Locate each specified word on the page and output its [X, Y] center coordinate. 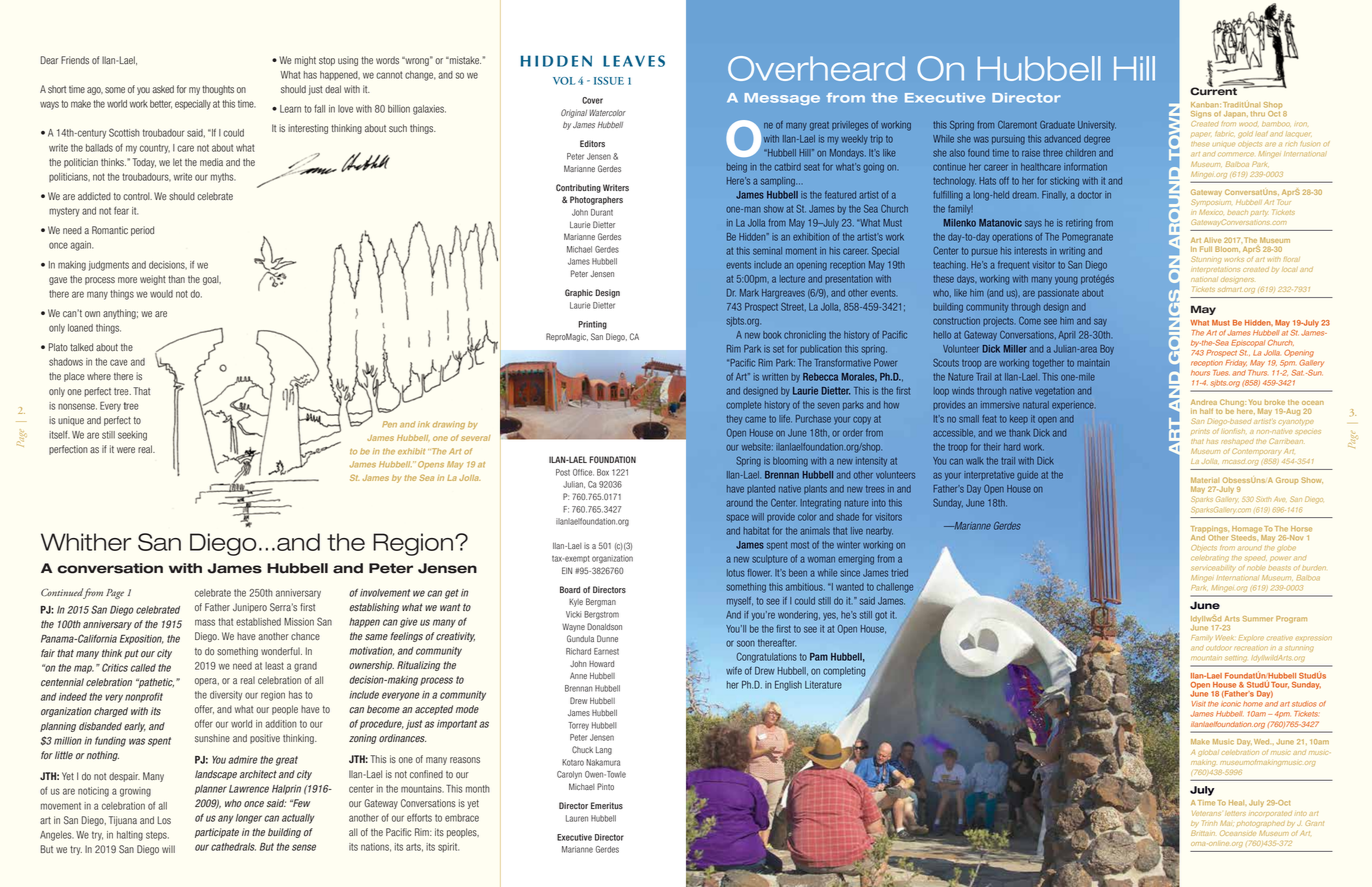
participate [217, 833]
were [126, 450]
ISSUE [609, 81]
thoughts [218, 90]
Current [1213, 90]
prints [1200, 431]
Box [603, 472]
